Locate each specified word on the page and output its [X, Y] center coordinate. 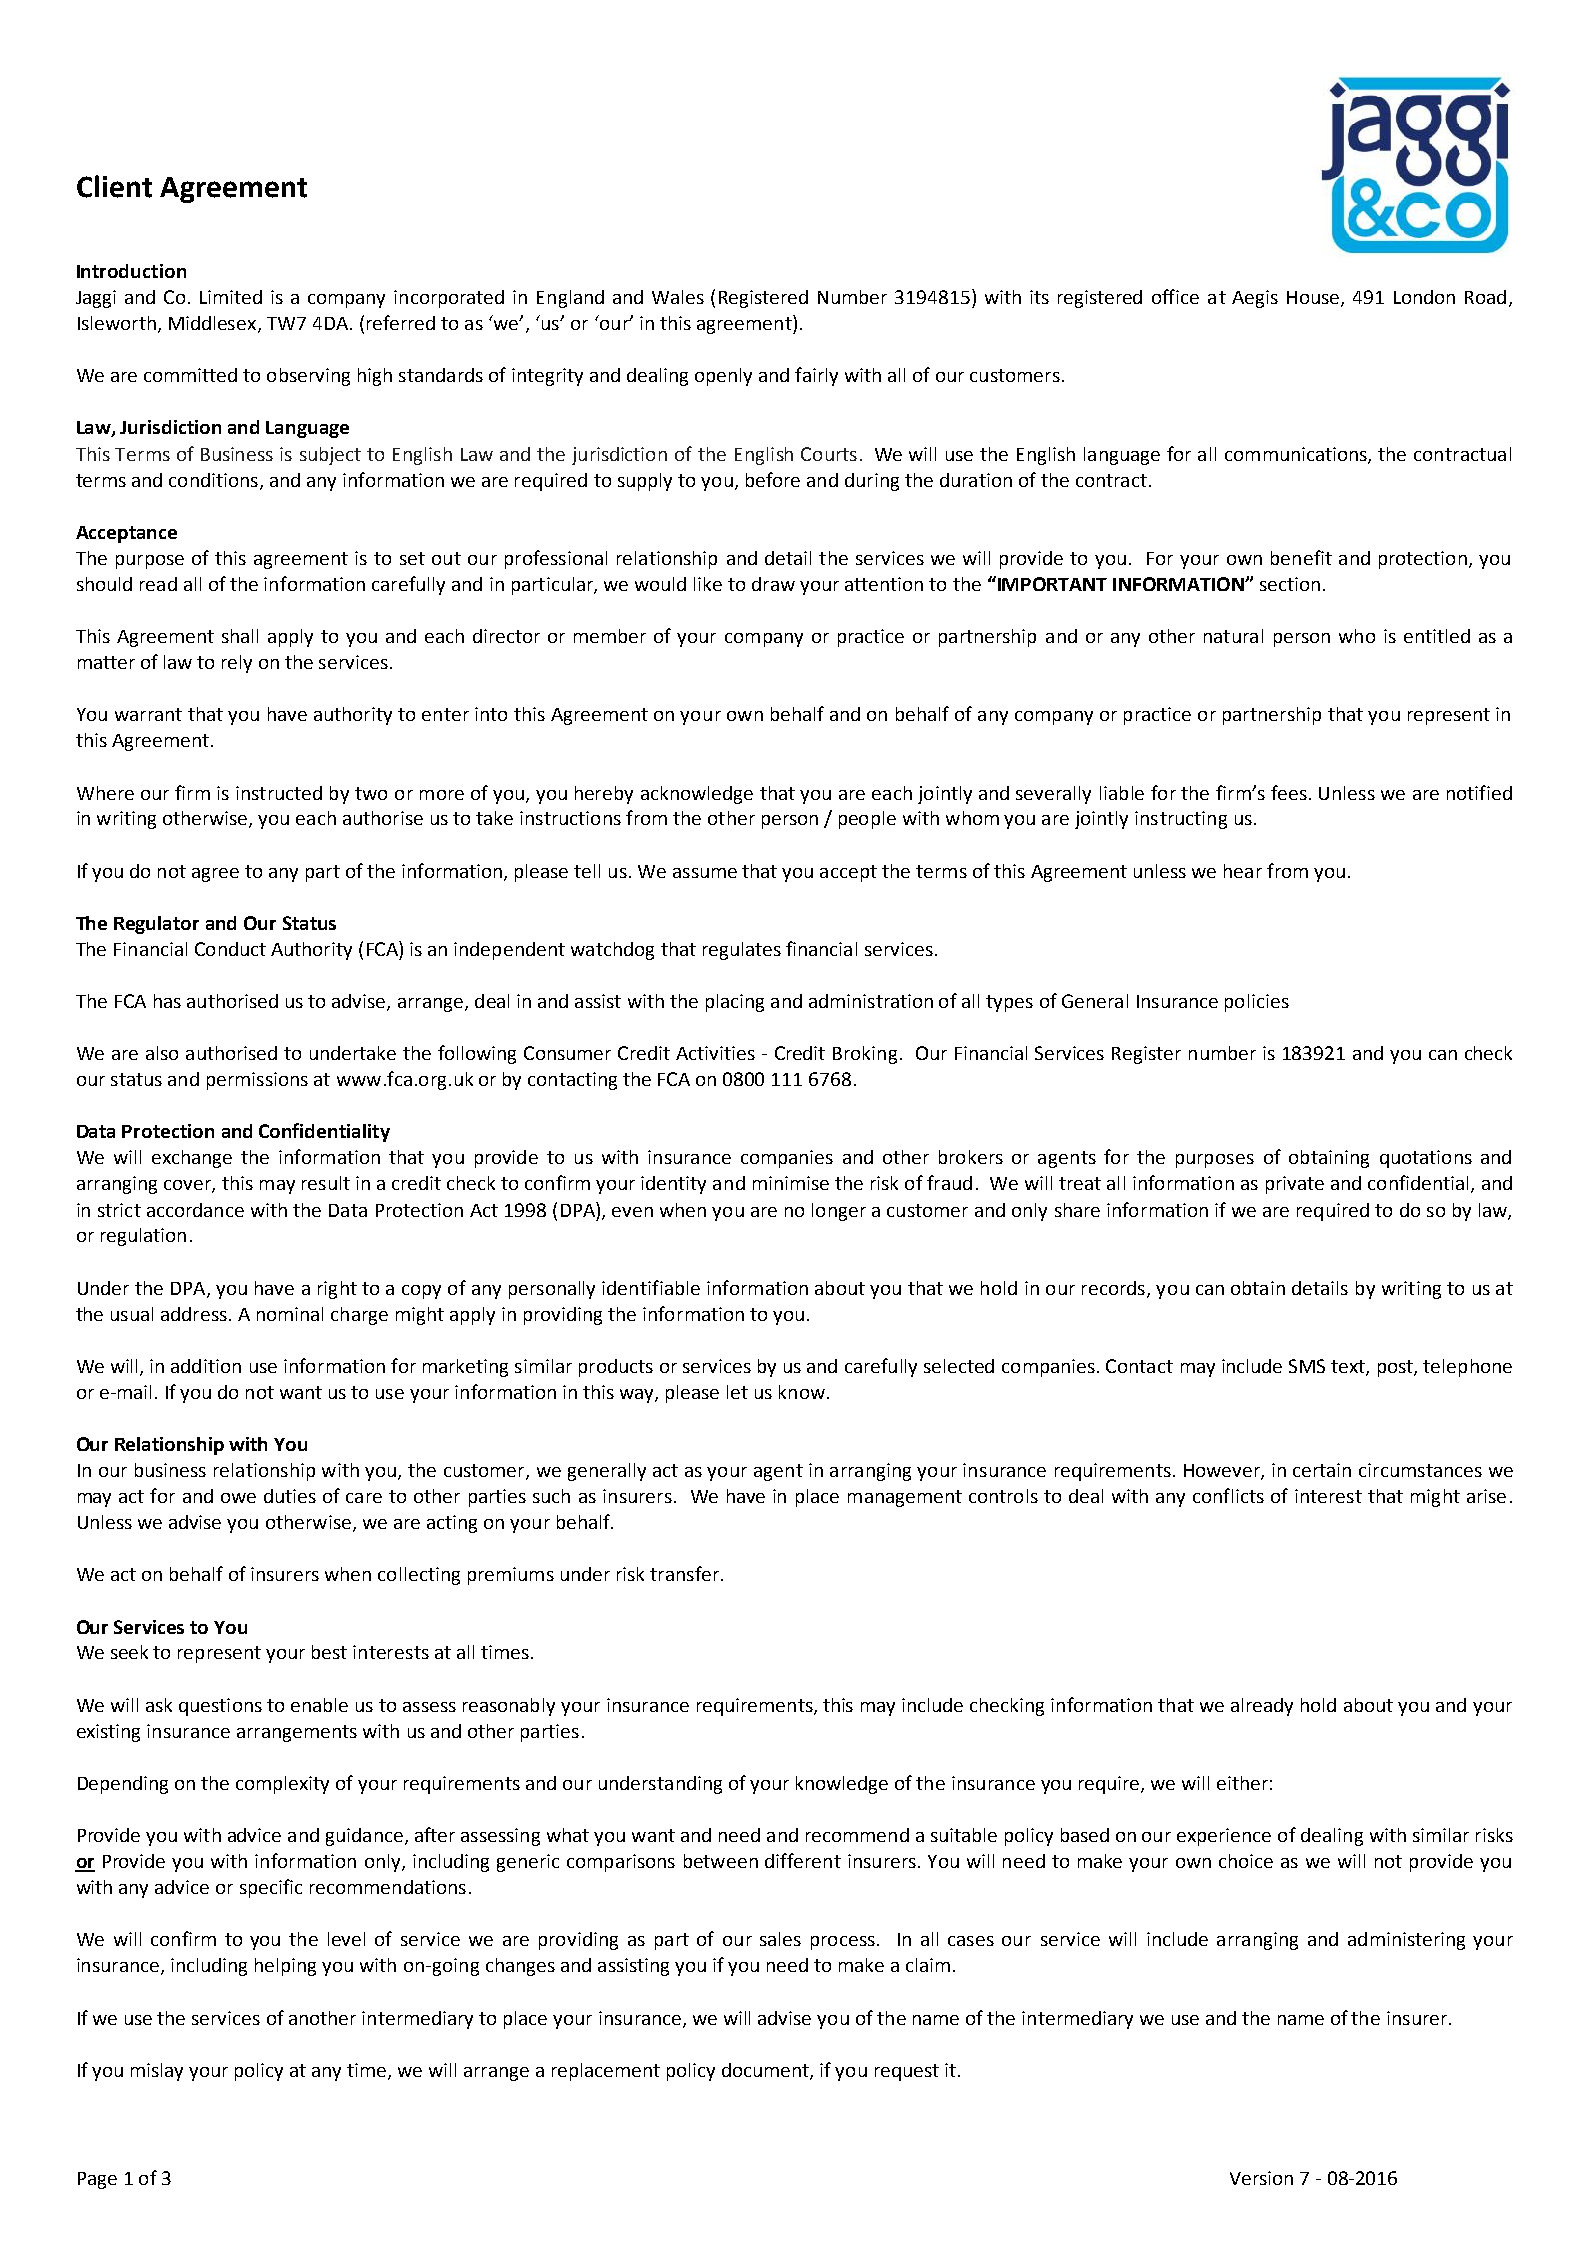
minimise [791, 1183]
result [326, 1183]
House [1314, 299]
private [1295, 1185]
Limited [231, 297]
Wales [678, 297]
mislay [157, 2072]
